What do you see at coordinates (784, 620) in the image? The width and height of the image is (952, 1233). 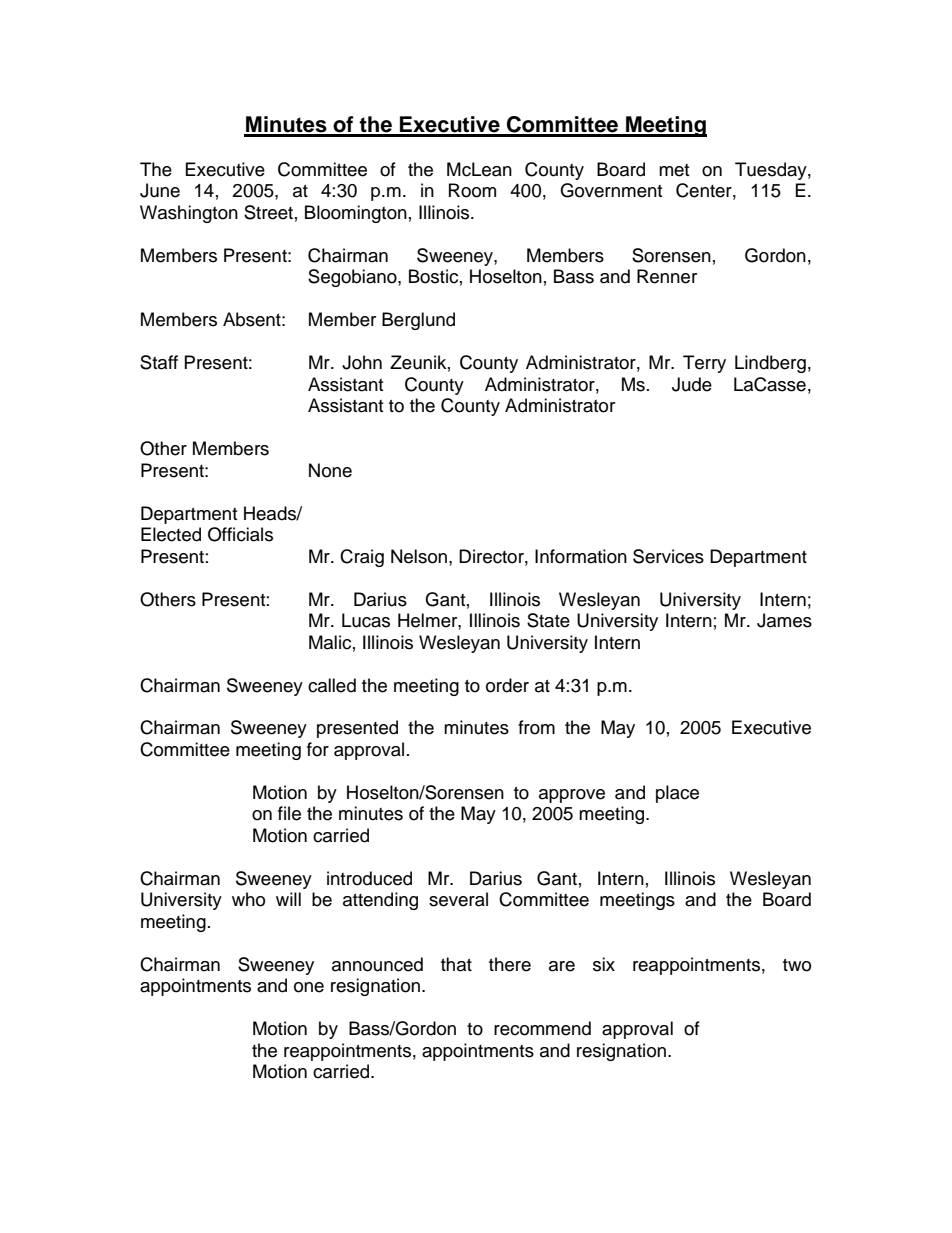 I see `James` at bounding box center [784, 620].
